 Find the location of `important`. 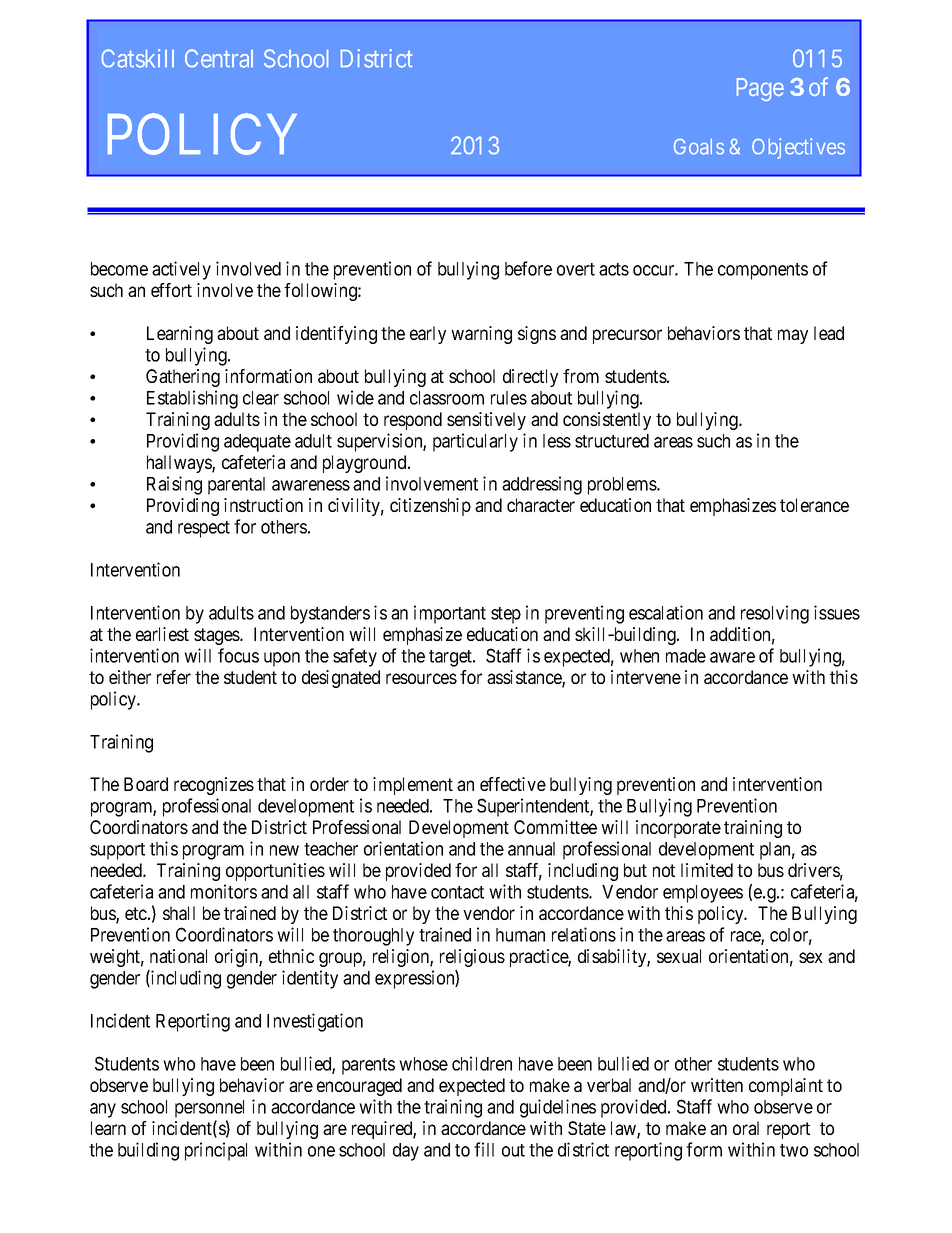

important is located at coordinates (450, 614).
